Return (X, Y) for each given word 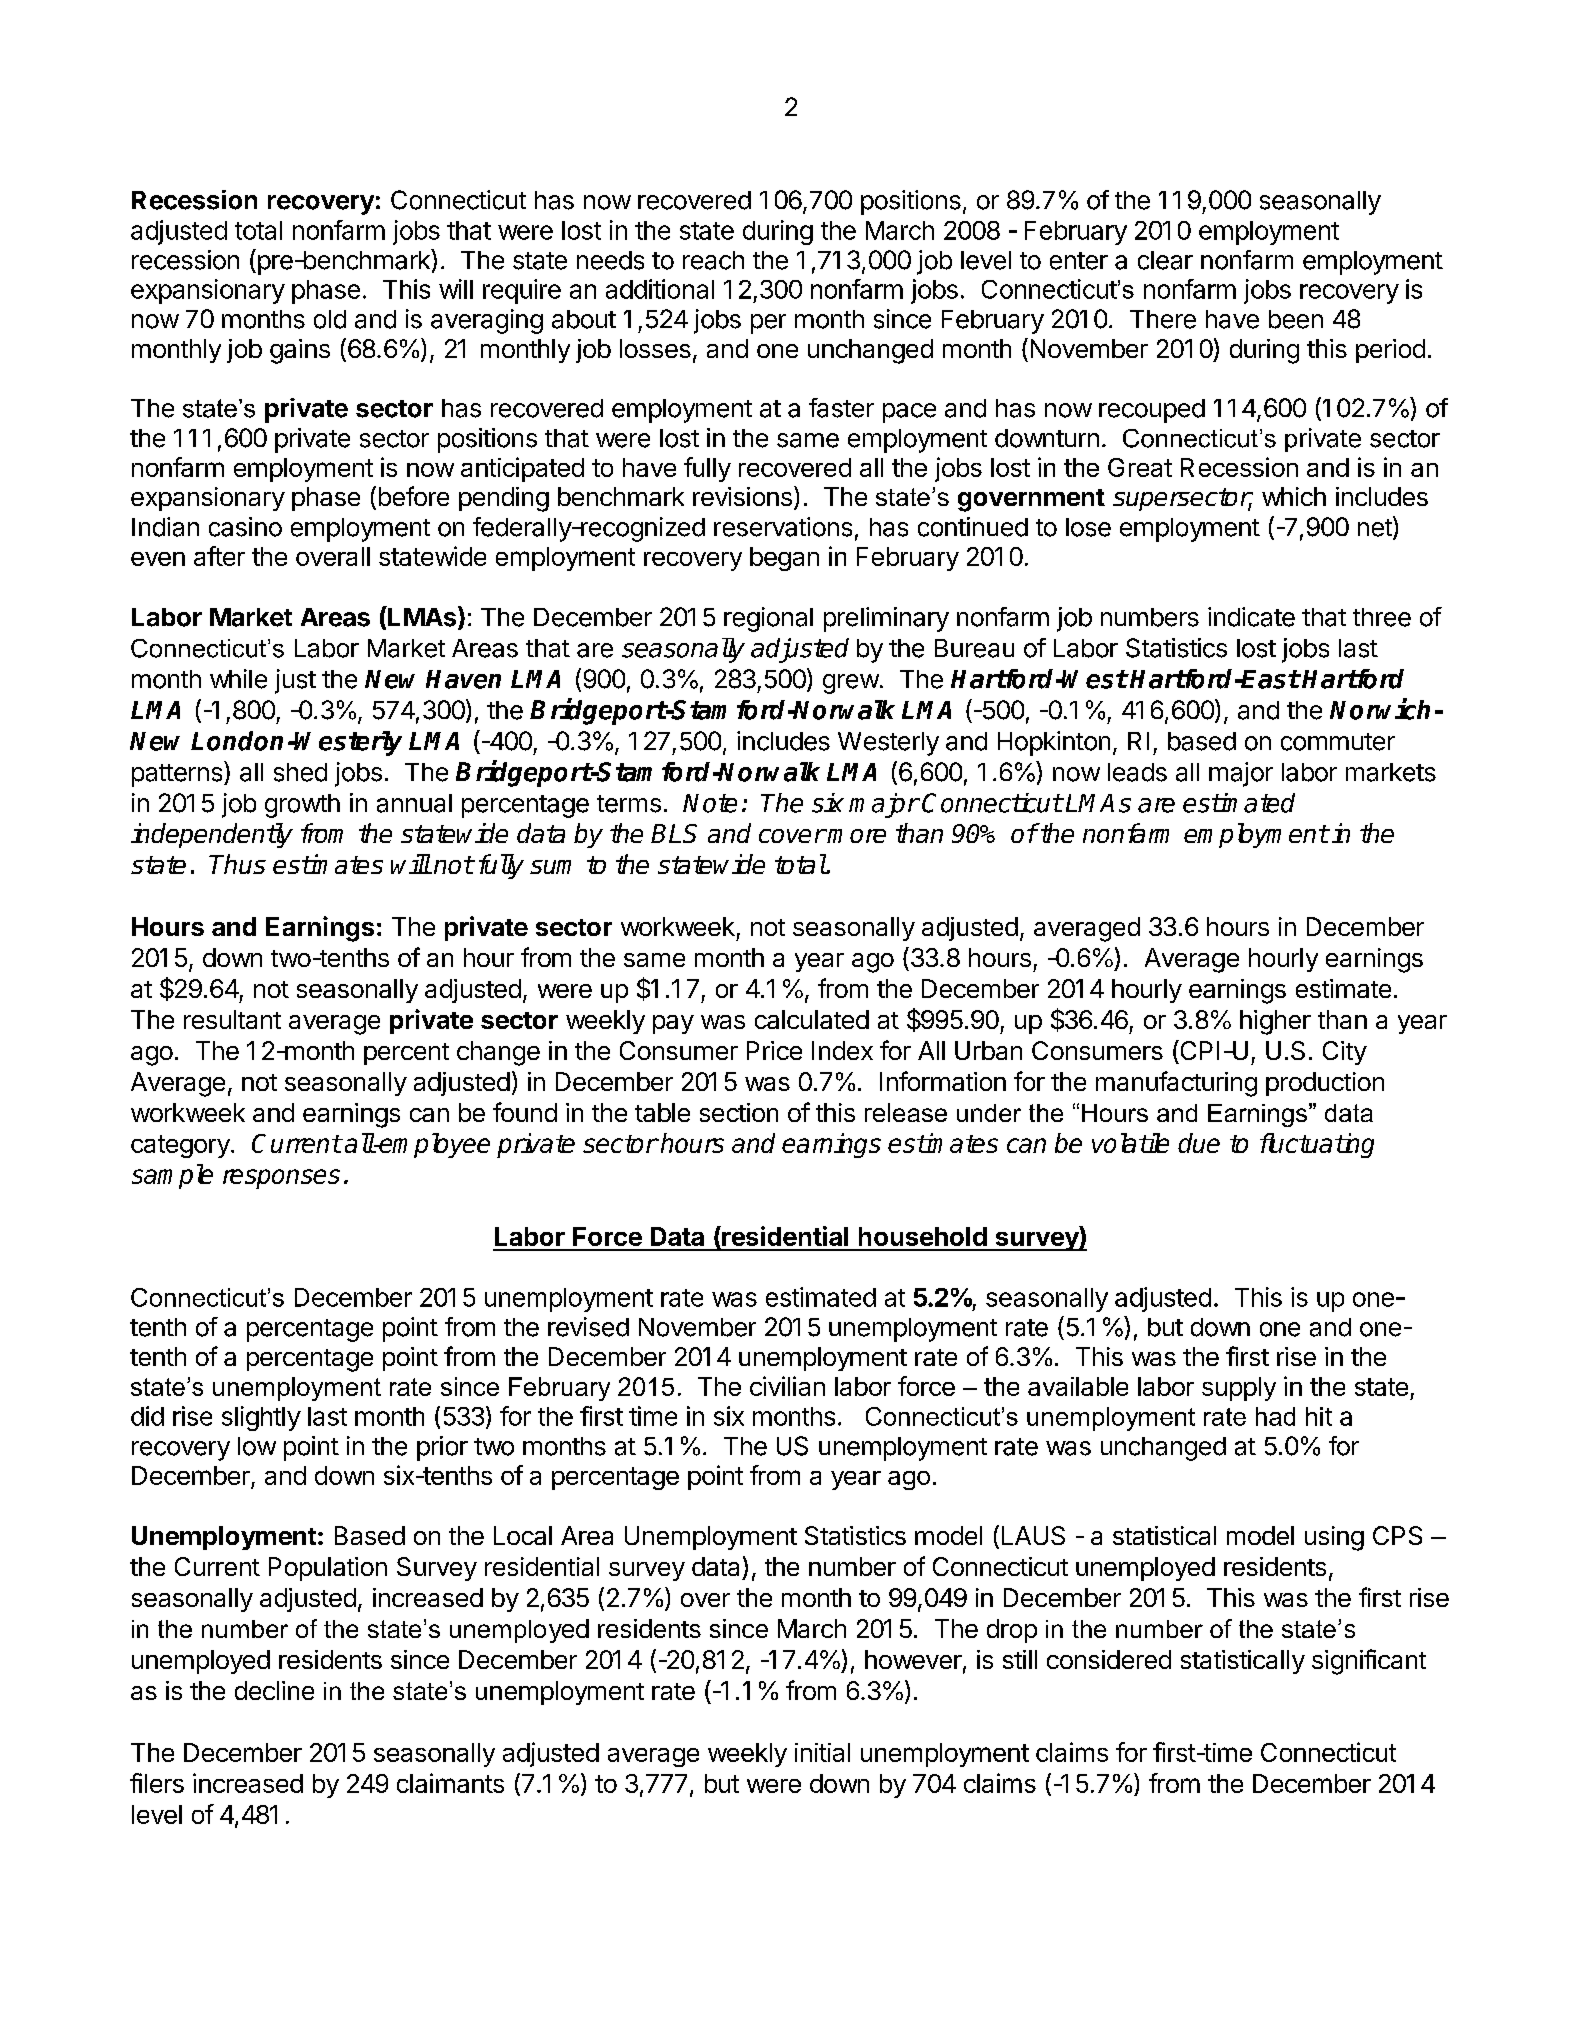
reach (713, 260)
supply (1239, 1389)
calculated (812, 1019)
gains (300, 351)
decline (274, 1690)
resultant (232, 1019)
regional (768, 619)
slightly (261, 1418)
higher (1275, 1022)
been (1296, 319)
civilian (787, 1386)
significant (1369, 1662)
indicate (1251, 617)
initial (822, 1752)
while (238, 679)
